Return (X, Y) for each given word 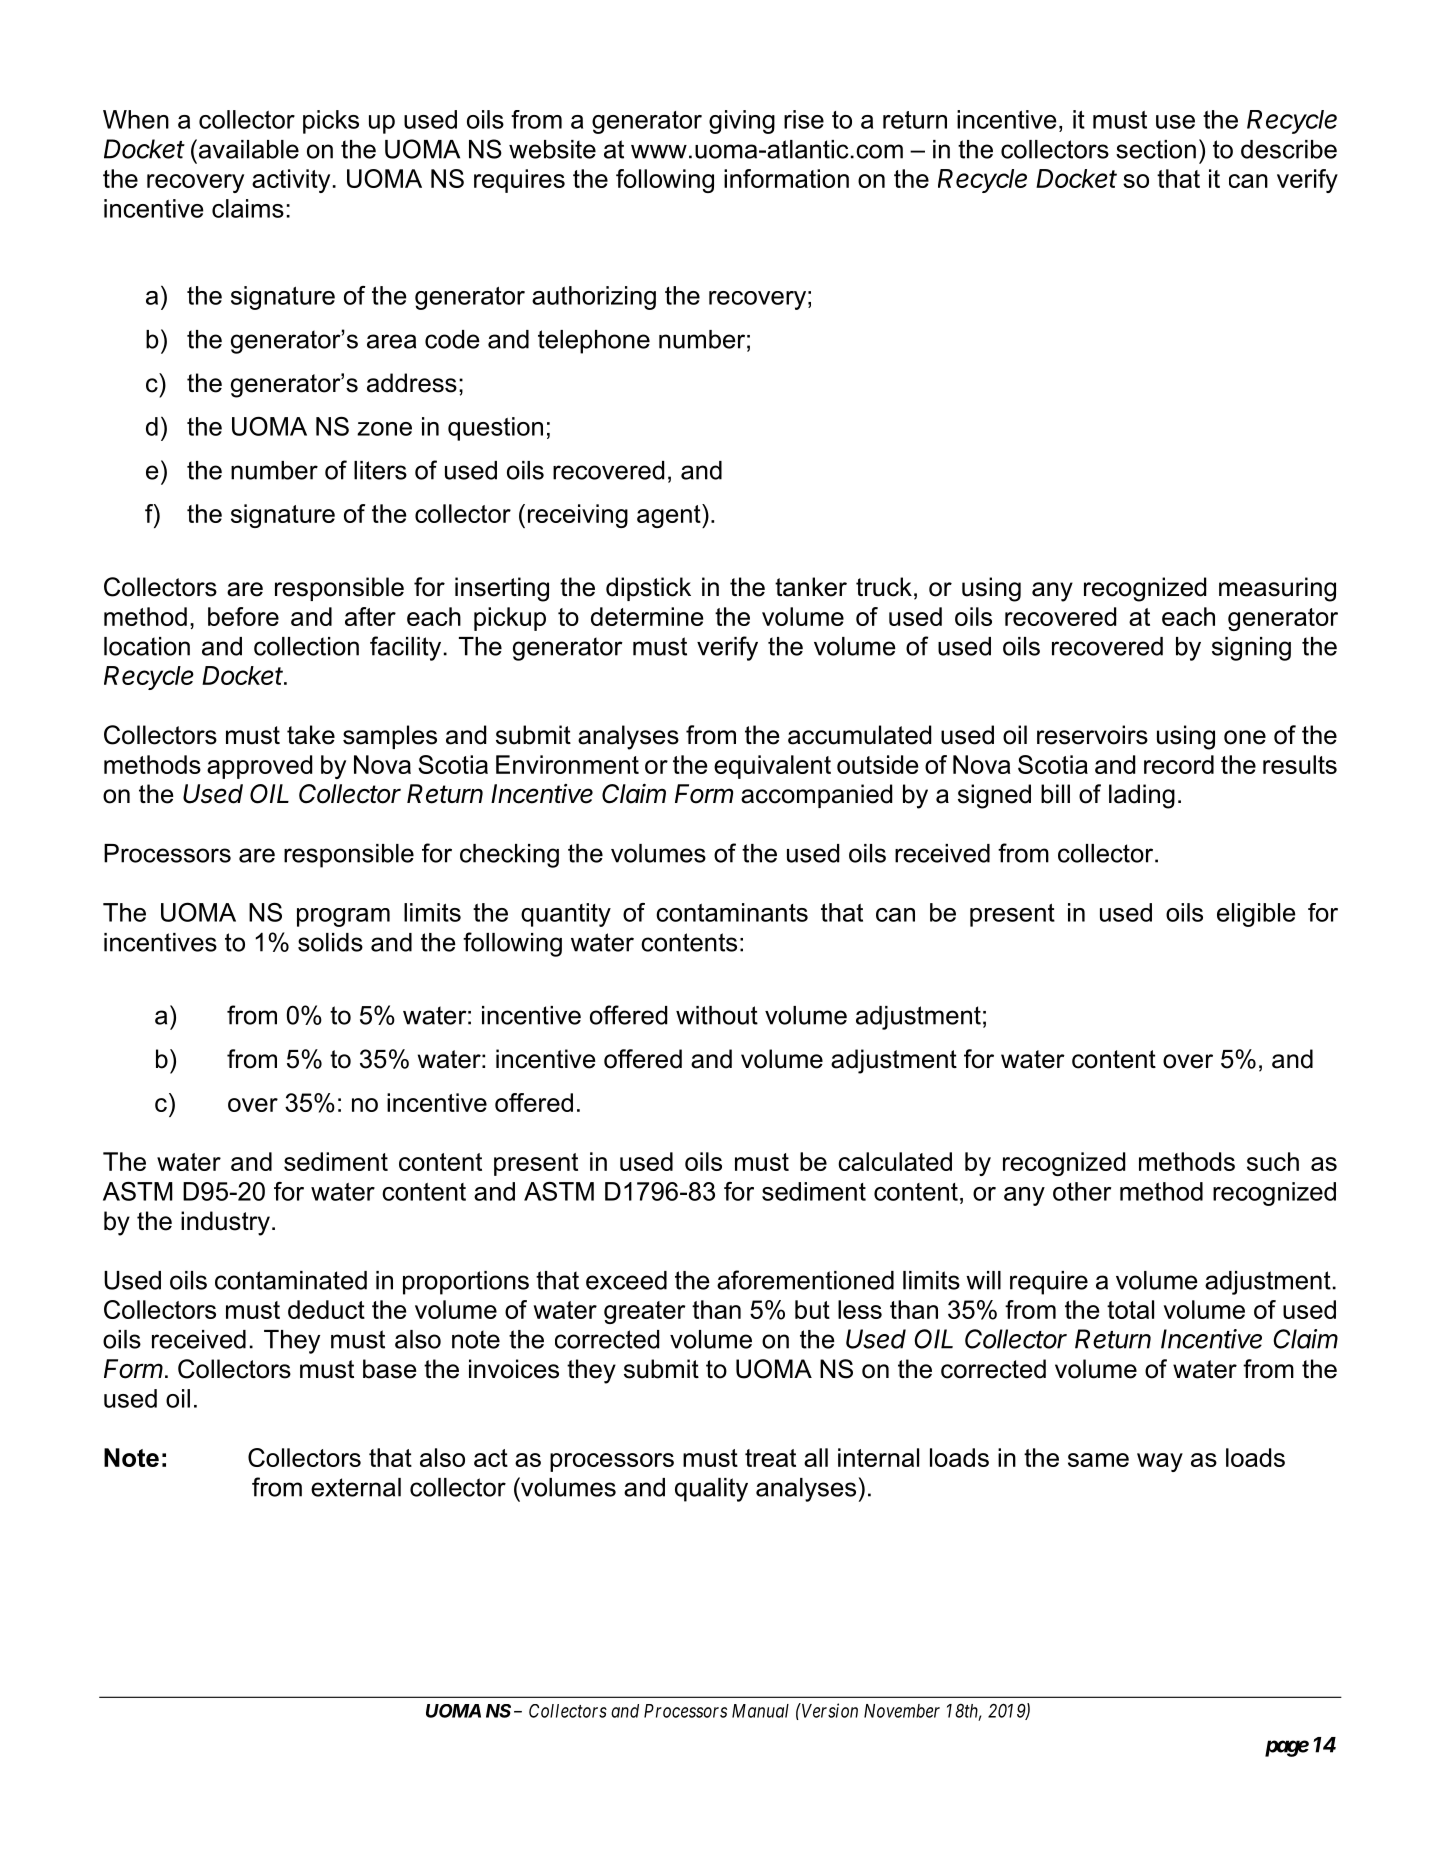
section (1156, 149)
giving (742, 122)
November (902, 1711)
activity (291, 181)
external (356, 1487)
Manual (760, 1711)
